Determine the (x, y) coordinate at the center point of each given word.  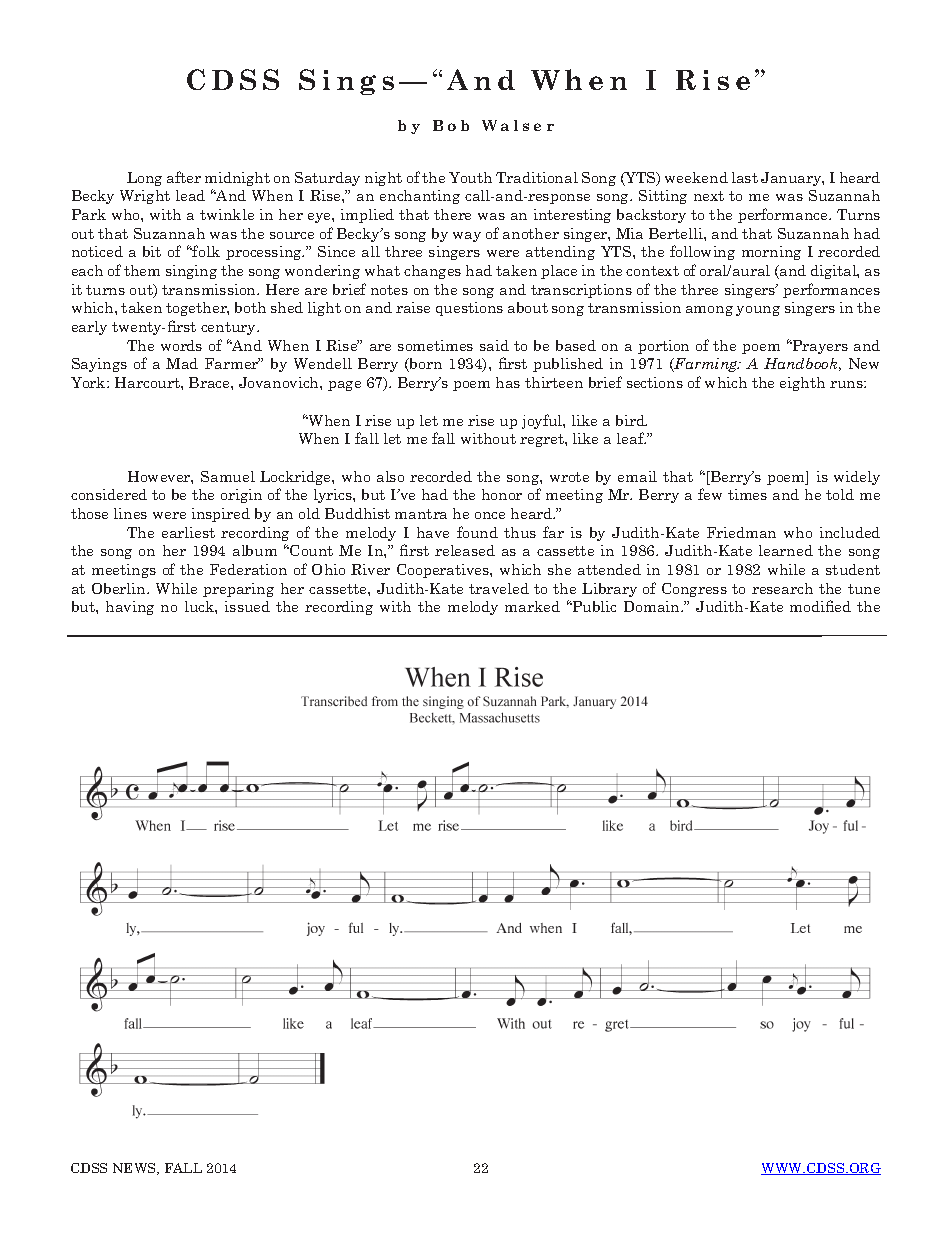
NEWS (135, 1169)
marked (532, 606)
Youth (470, 177)
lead (190, 195)
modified (820, 606)
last (745, 177)
